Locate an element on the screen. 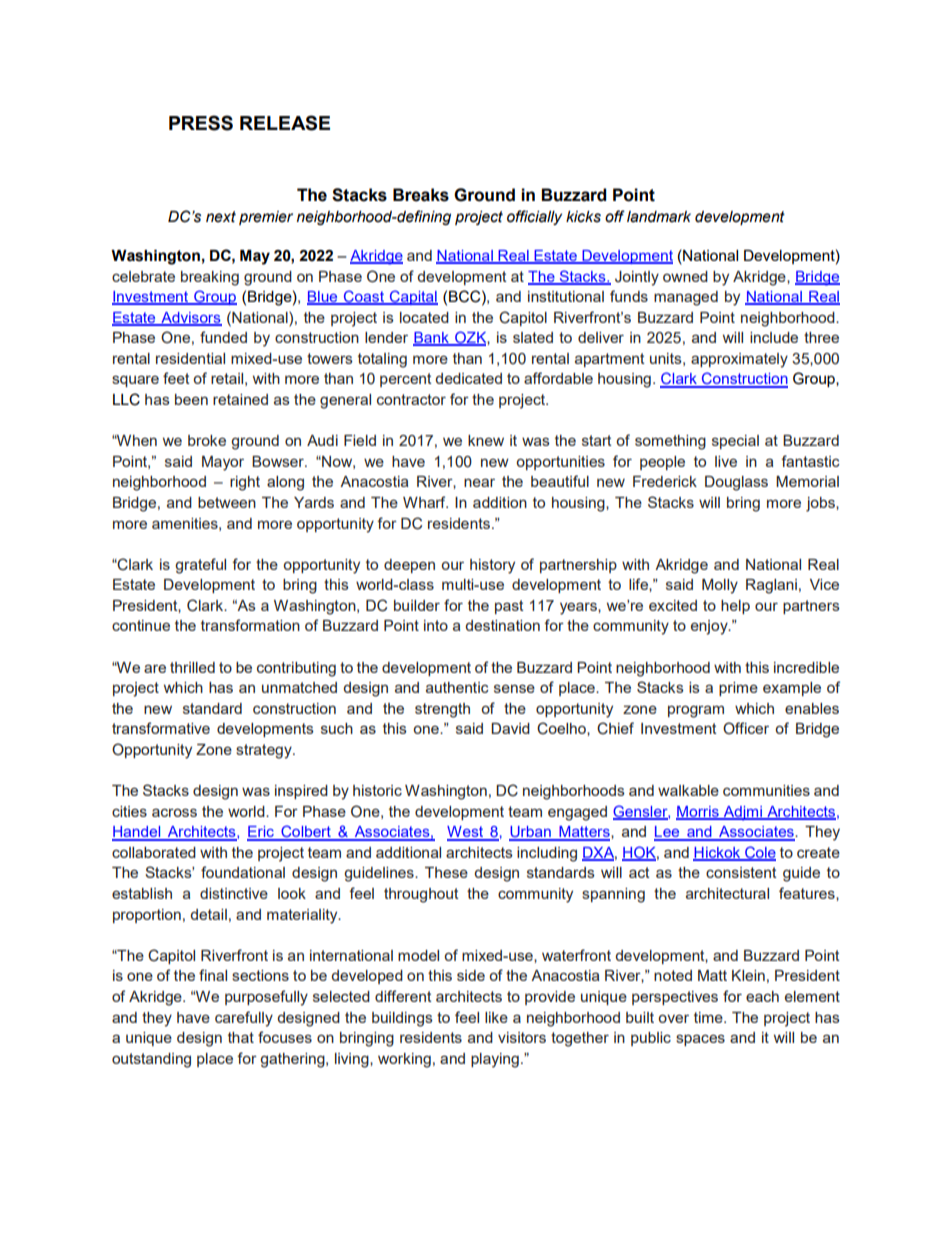  West is located at coordinates (466, 833).
